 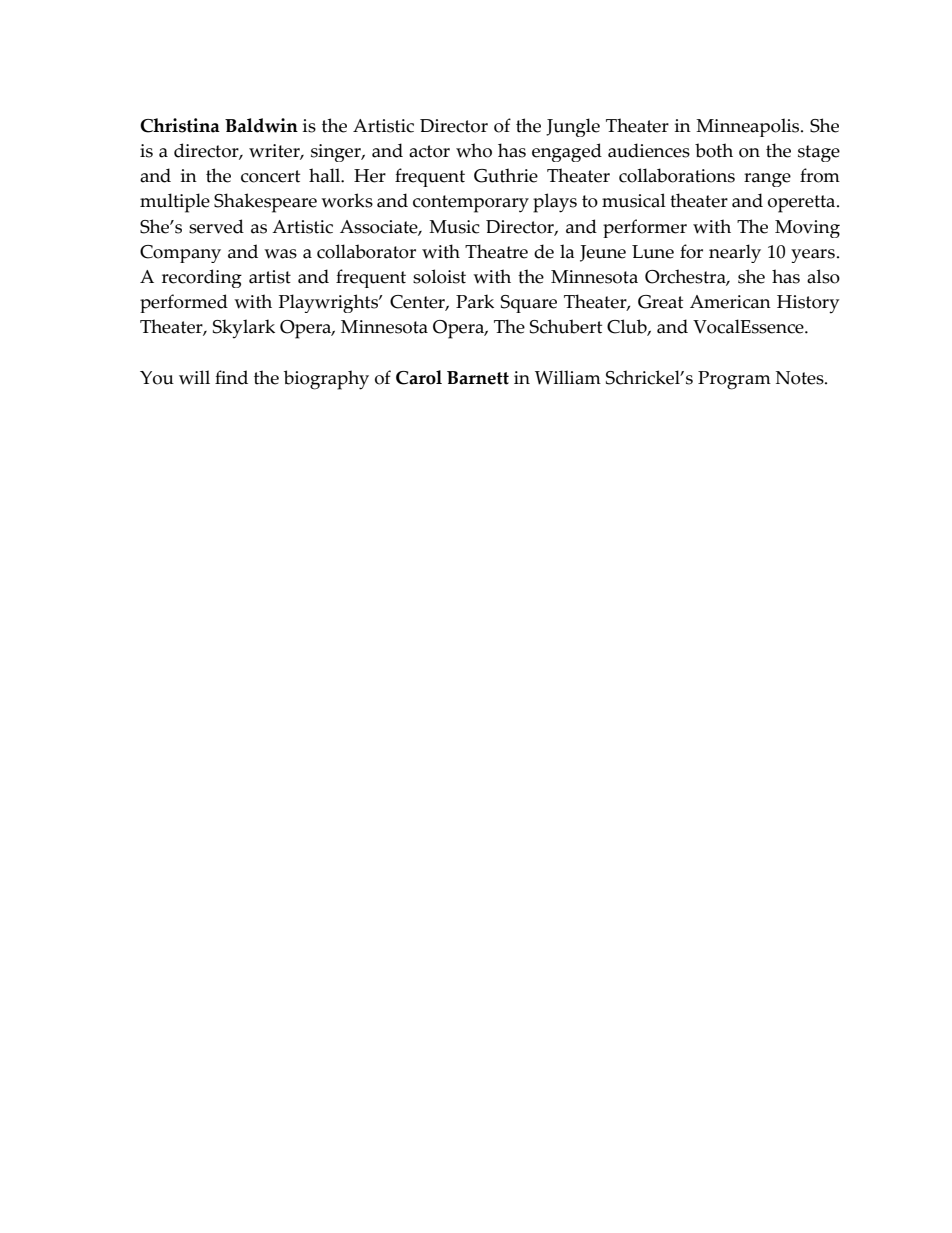 What do you see at coordinates (735, 253) in the page?
I see `nearly` at bounding box center [735, 253].
